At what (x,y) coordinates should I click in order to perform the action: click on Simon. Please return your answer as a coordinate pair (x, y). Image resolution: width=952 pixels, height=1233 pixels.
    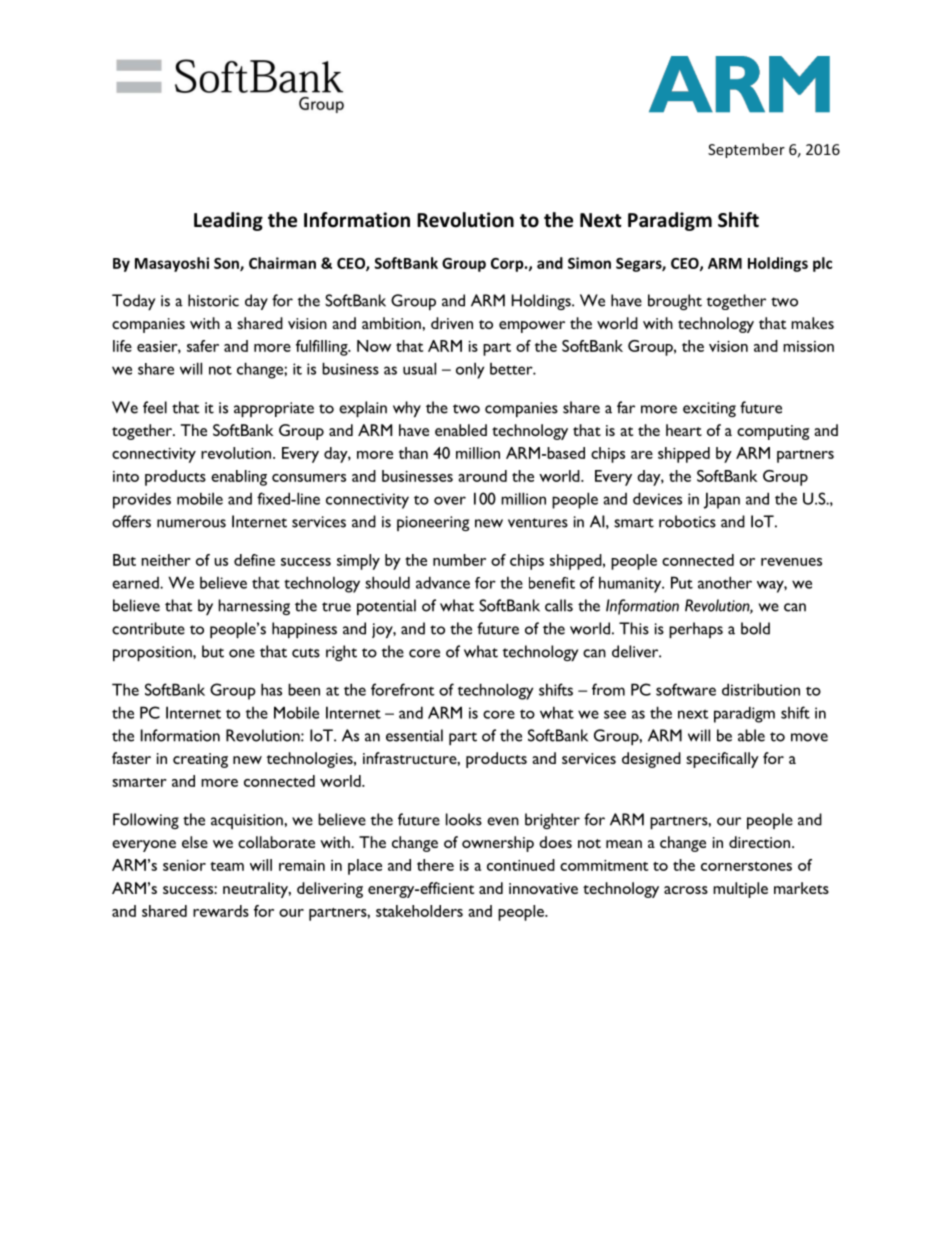
    Looking at the image, I should click on (589, 263).
